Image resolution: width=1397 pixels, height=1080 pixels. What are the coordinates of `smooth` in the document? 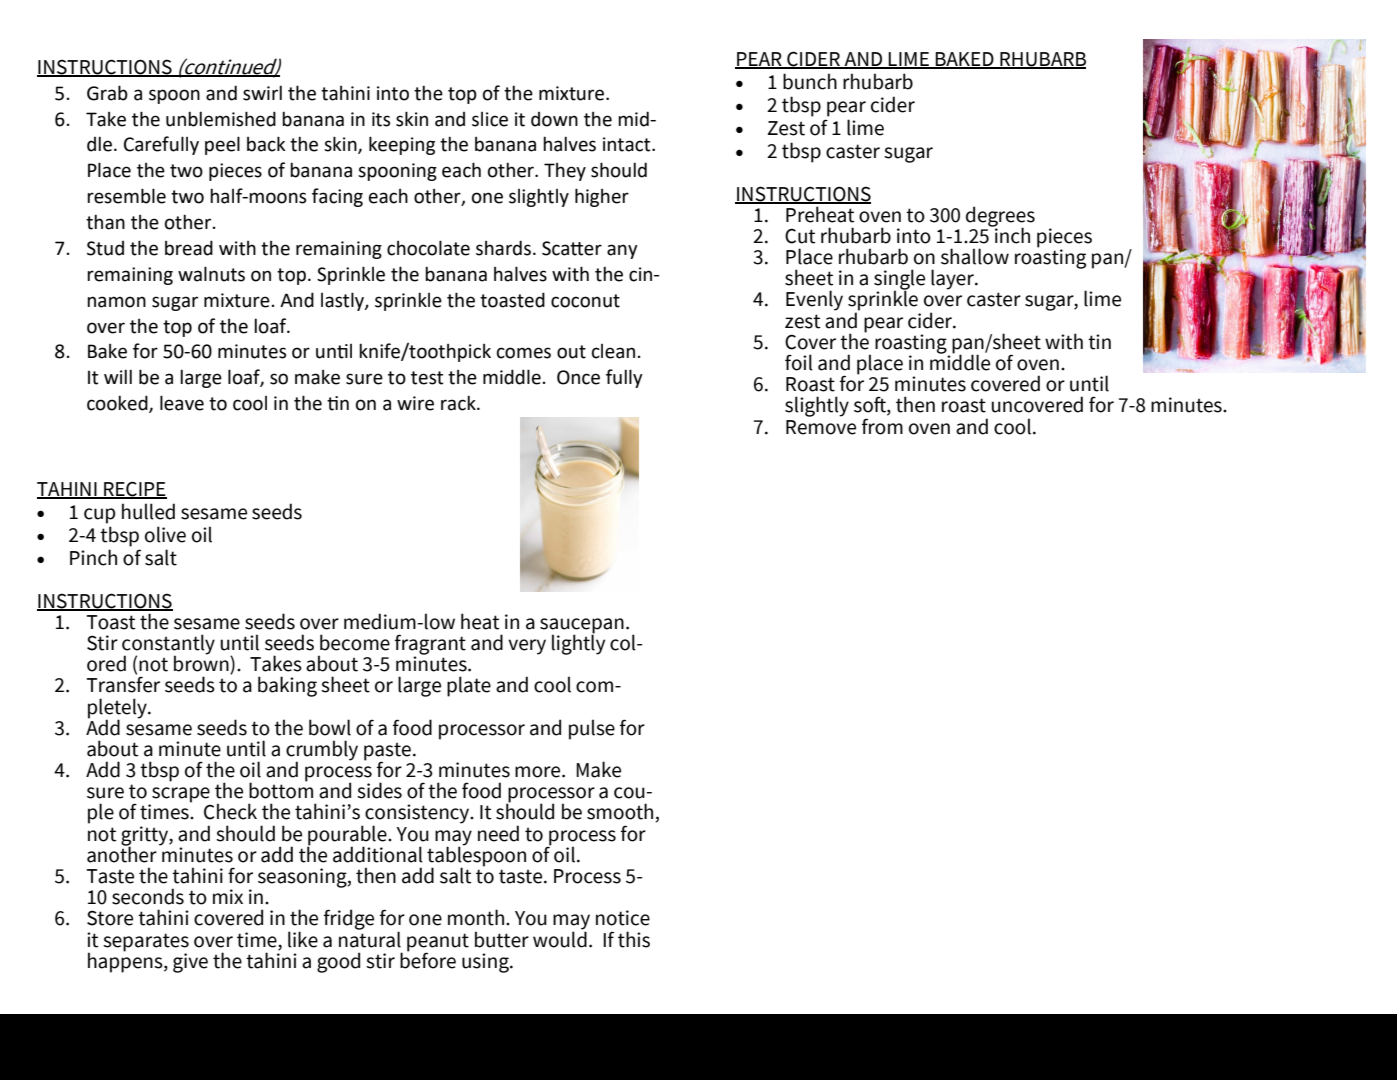 It's located at (621, 812).
